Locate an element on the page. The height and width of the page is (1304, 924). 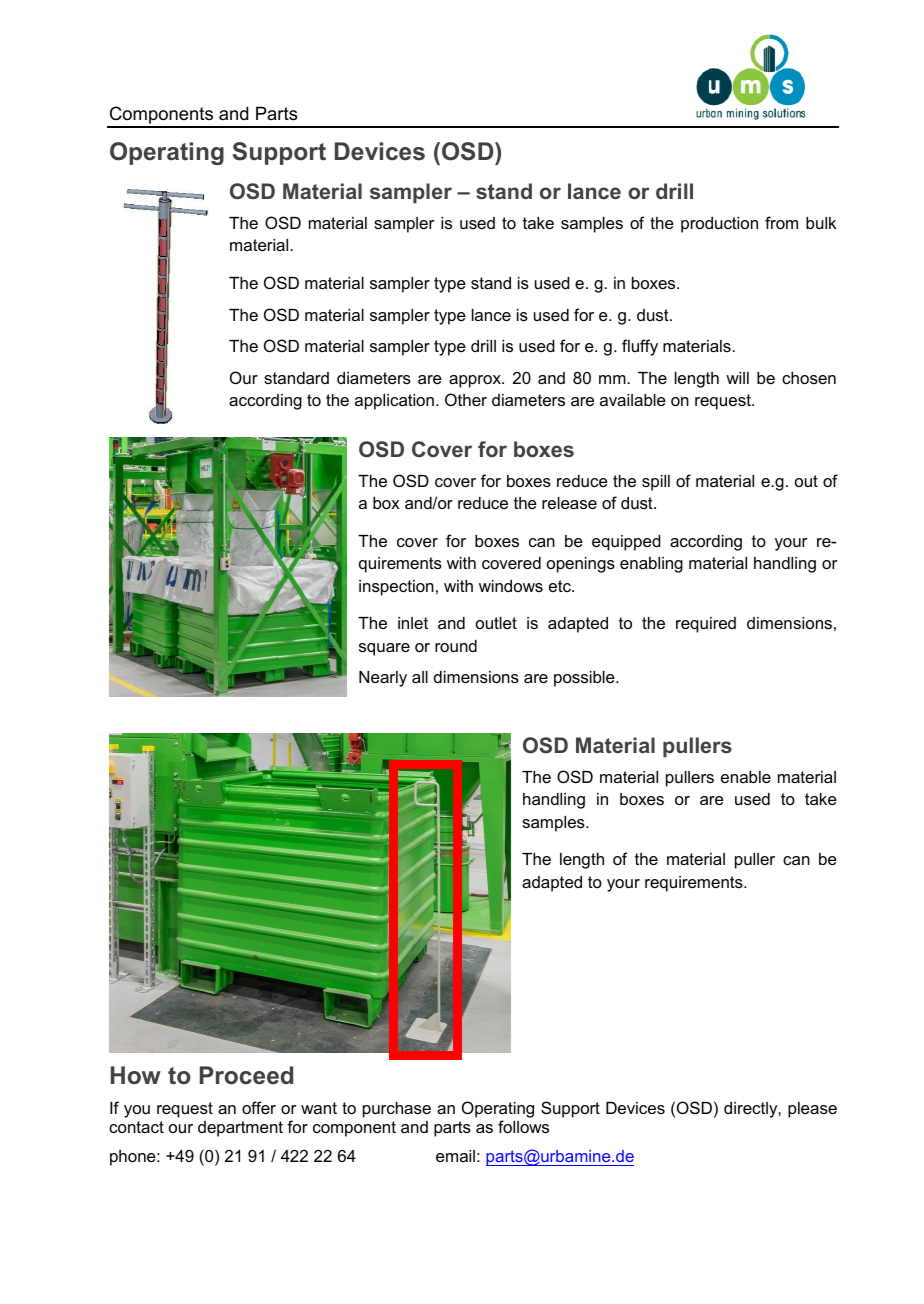
production is located at coordinates (719, 225).
